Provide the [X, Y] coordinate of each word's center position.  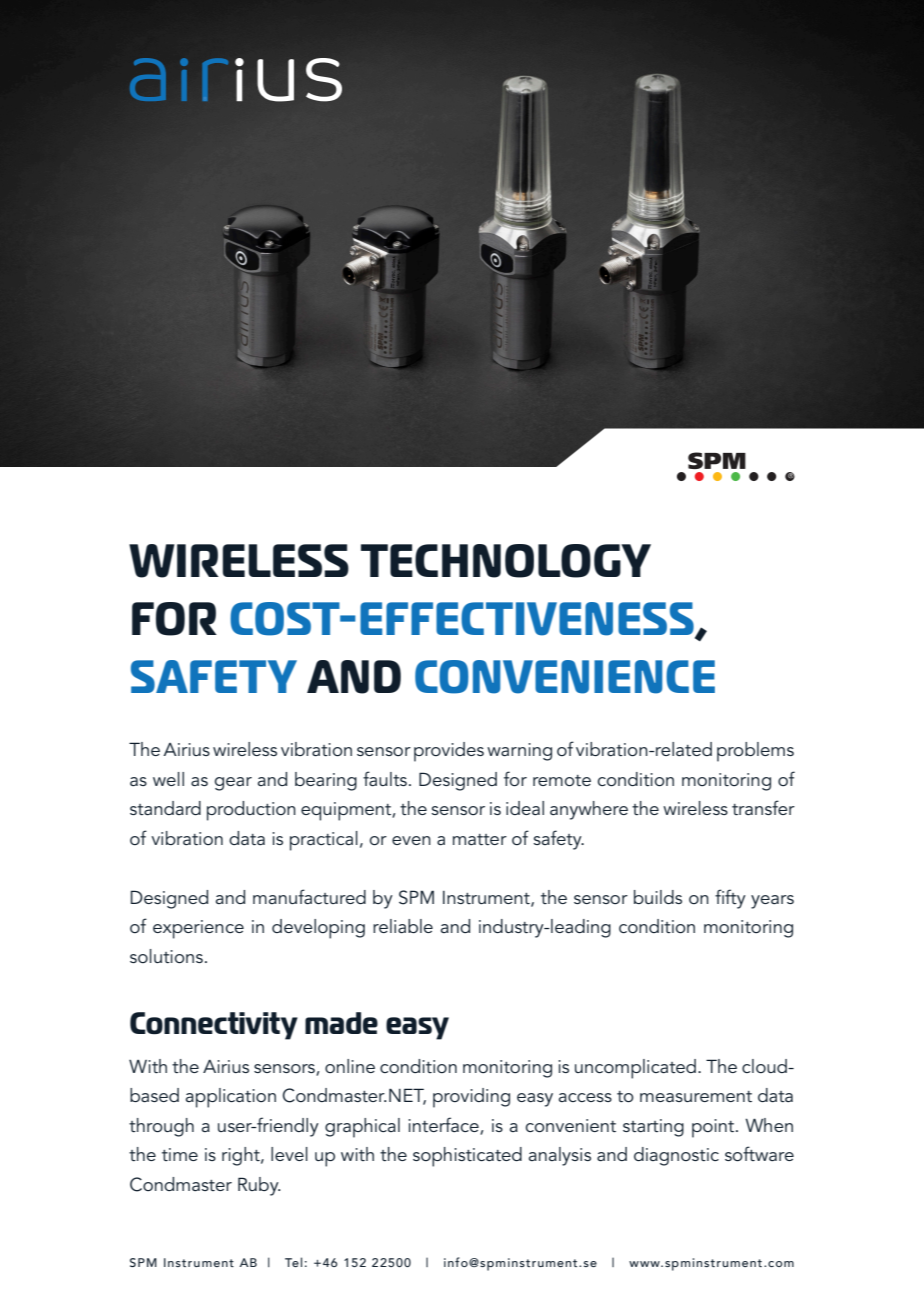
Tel [293, 1262]
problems [755, 752]
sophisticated [467, 1157]
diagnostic [676, 1156]
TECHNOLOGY [506, 561]
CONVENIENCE [565, 677]
